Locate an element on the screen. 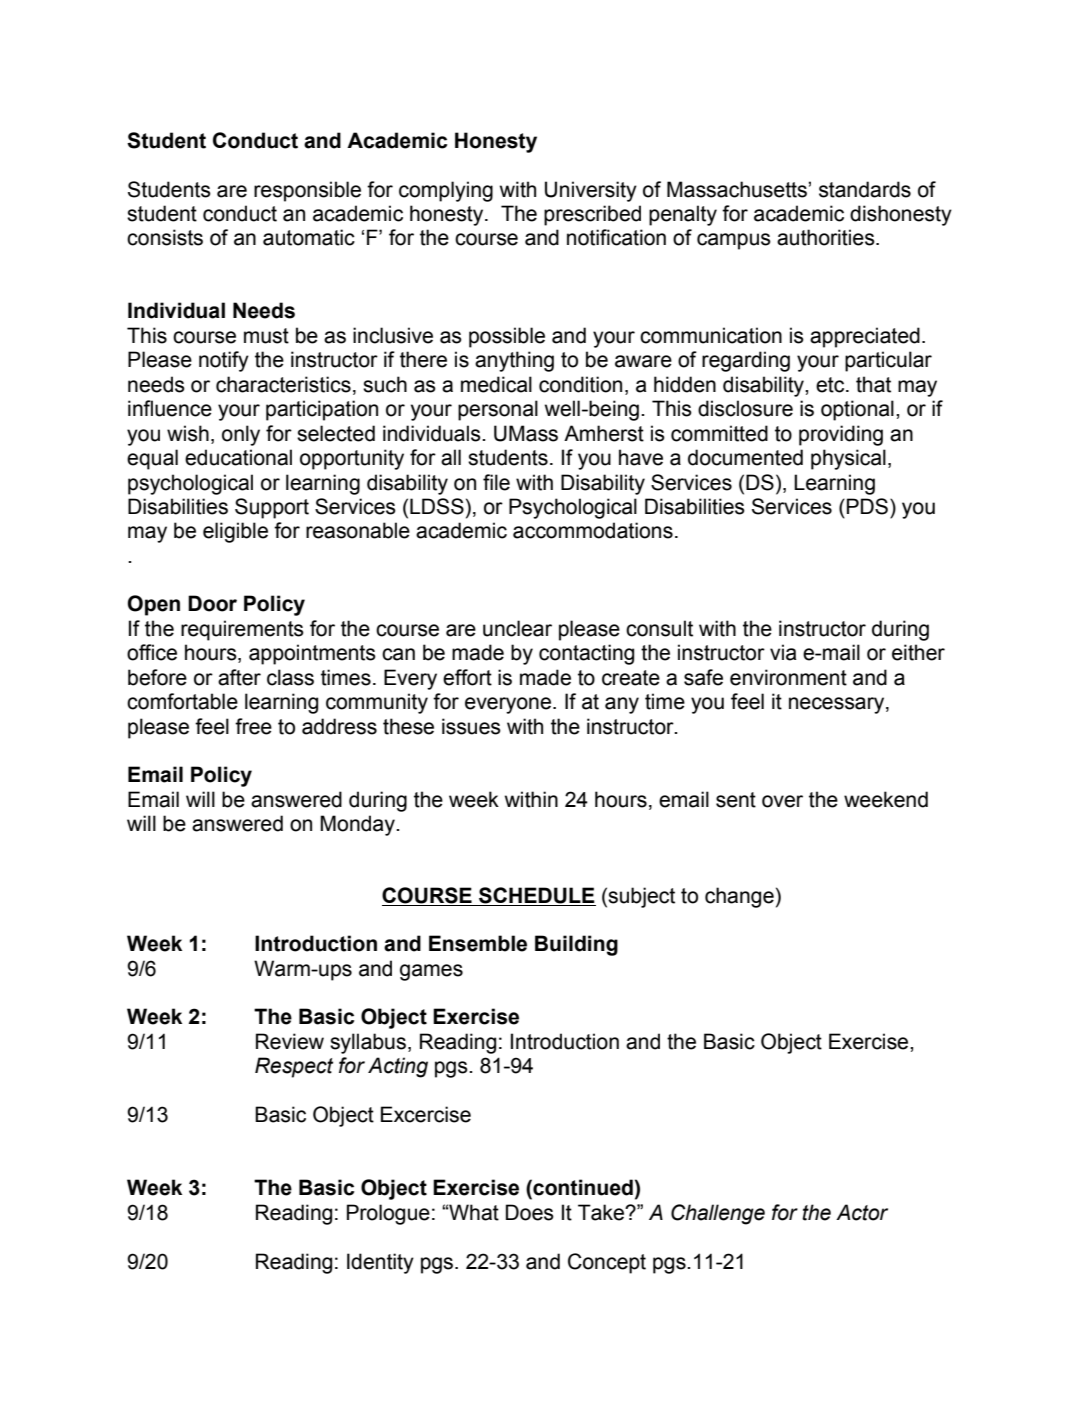 This screenshot has height=1401, width=1082. issues is located at coordinates (471, 726).
